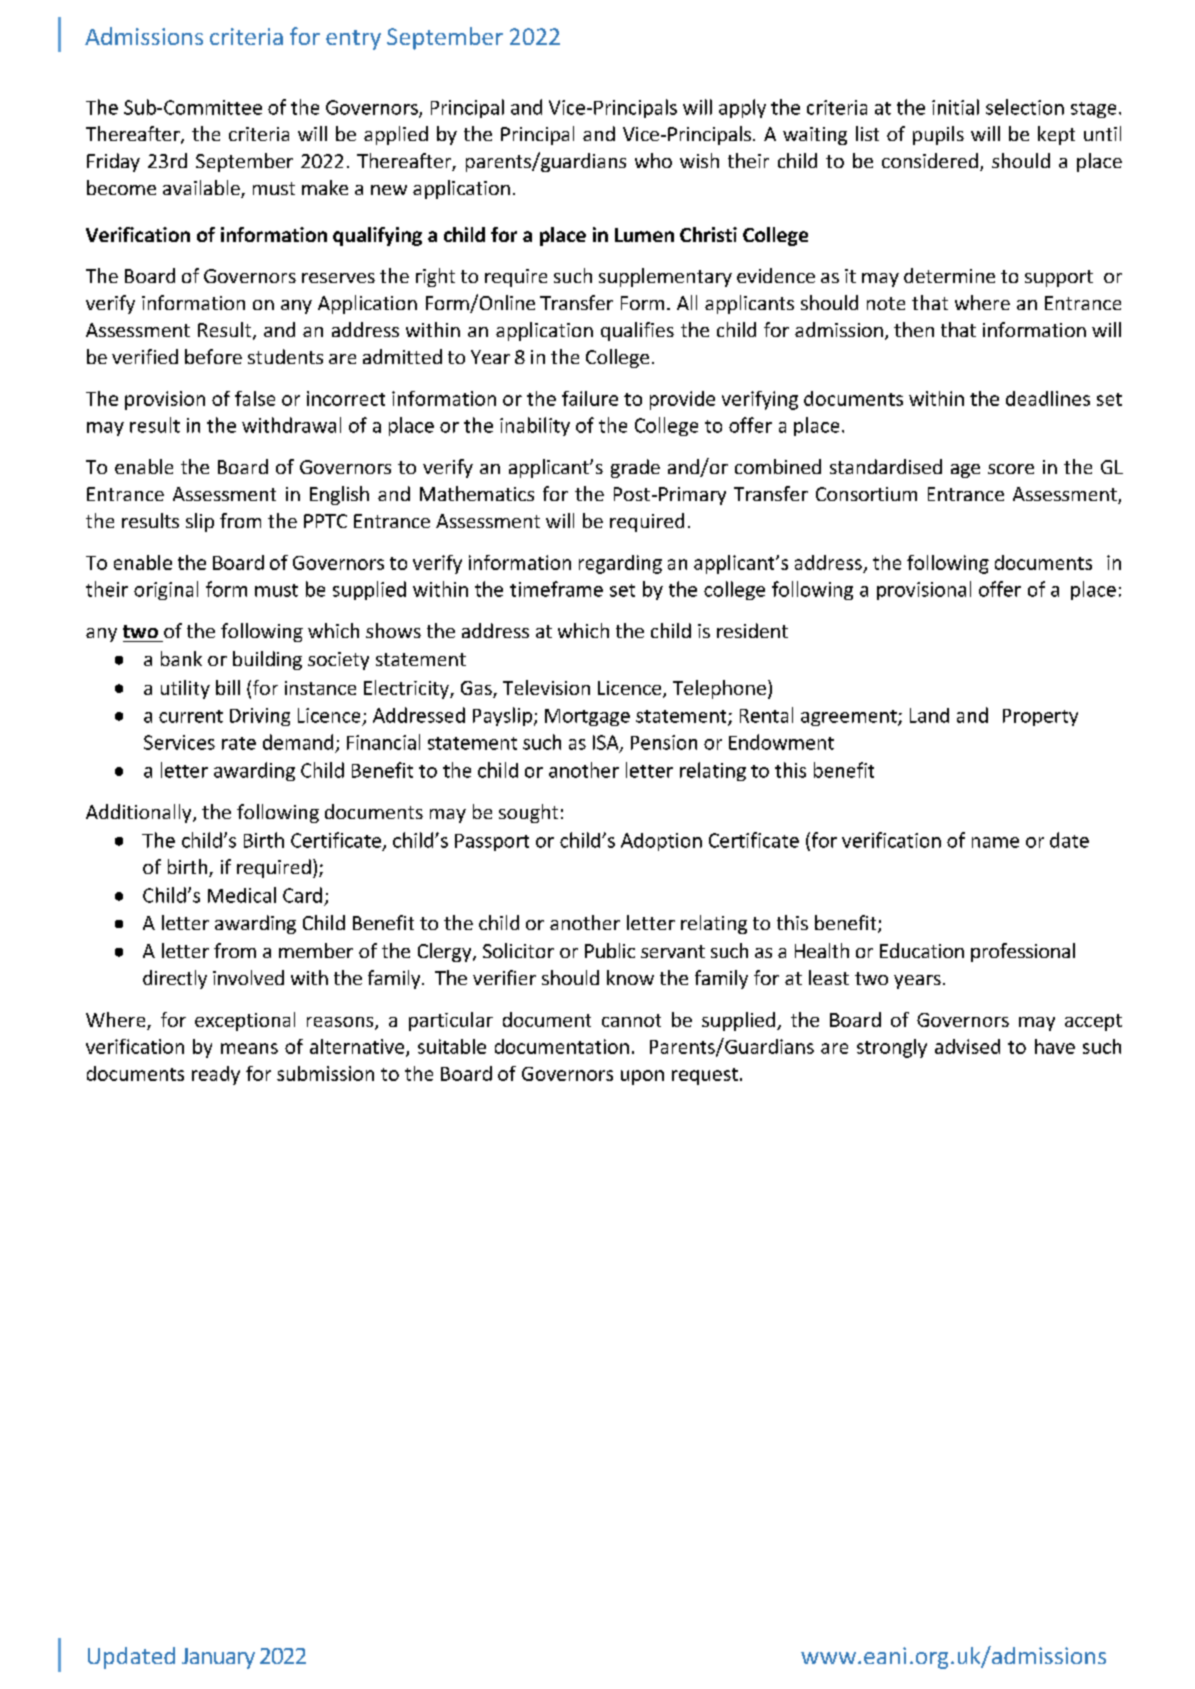 The width and height of the screenshot is (1195, 1689). Describe the element at coordinates (1048, 398) in the screenshot. I see `deadlines` at that location.
